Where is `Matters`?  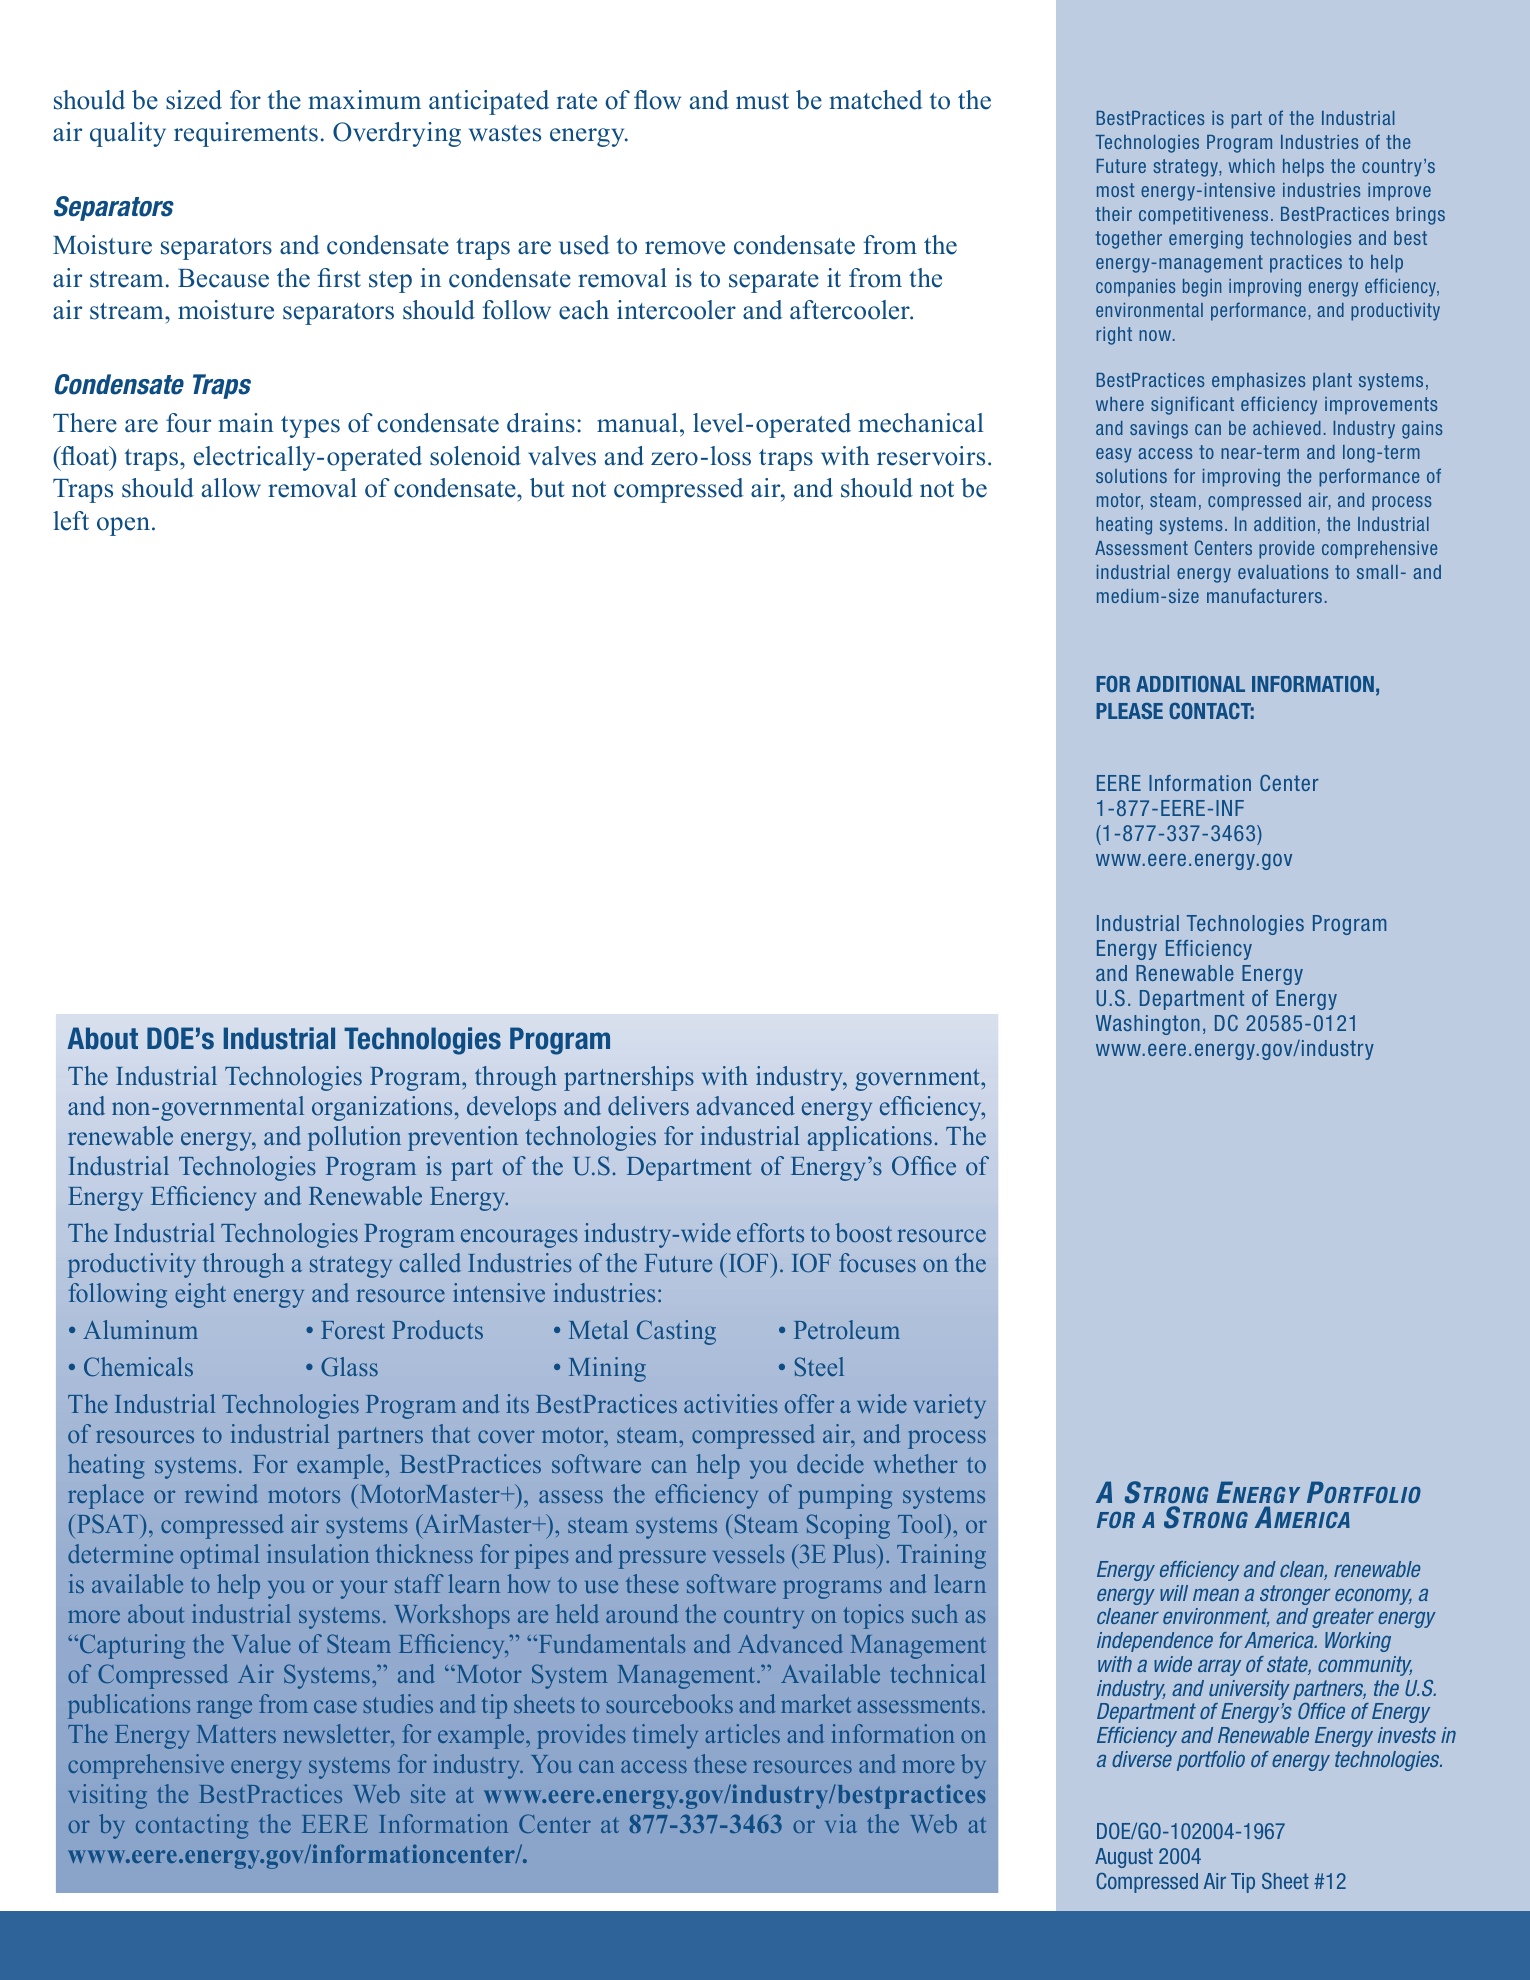 Matters is located at coordinates (236, 1734).
